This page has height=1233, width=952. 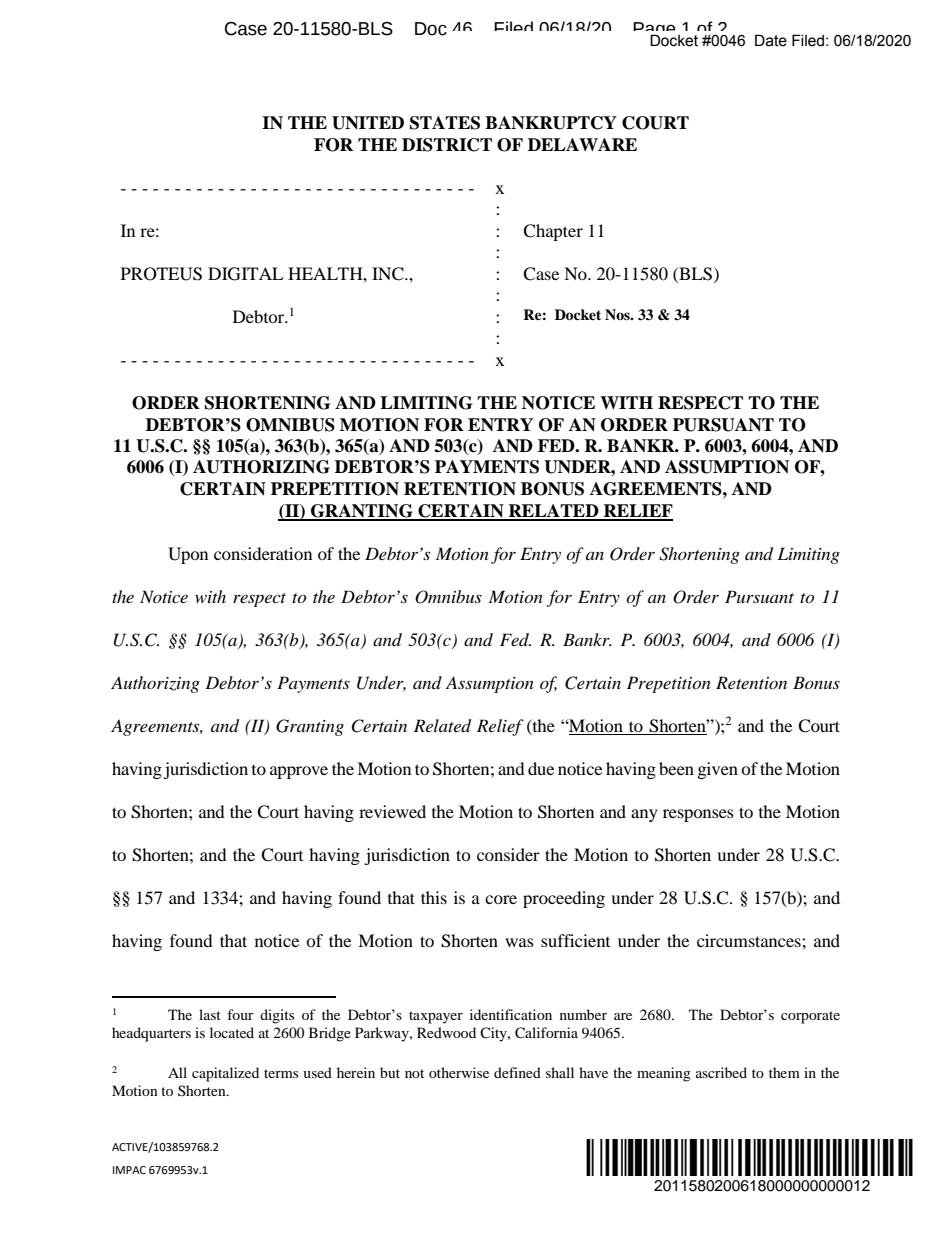 I want to click on Page, so click(x=655, y=31).
